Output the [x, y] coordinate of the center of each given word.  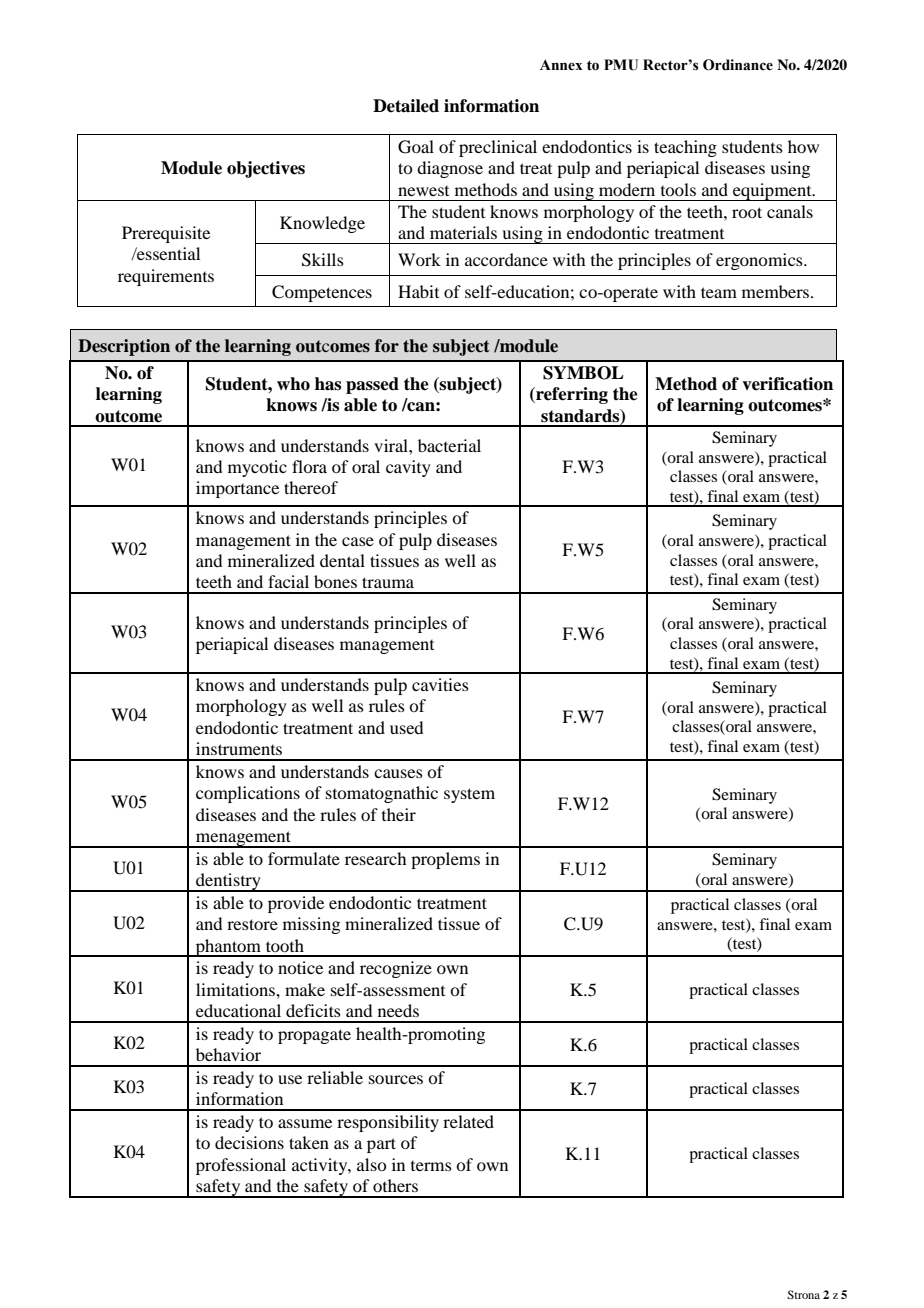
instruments [239, 748]
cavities [440, 684]
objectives [266, 169]
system [469, 795]
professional [241, 1166]
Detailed [406, 106]
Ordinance [738, 65]
